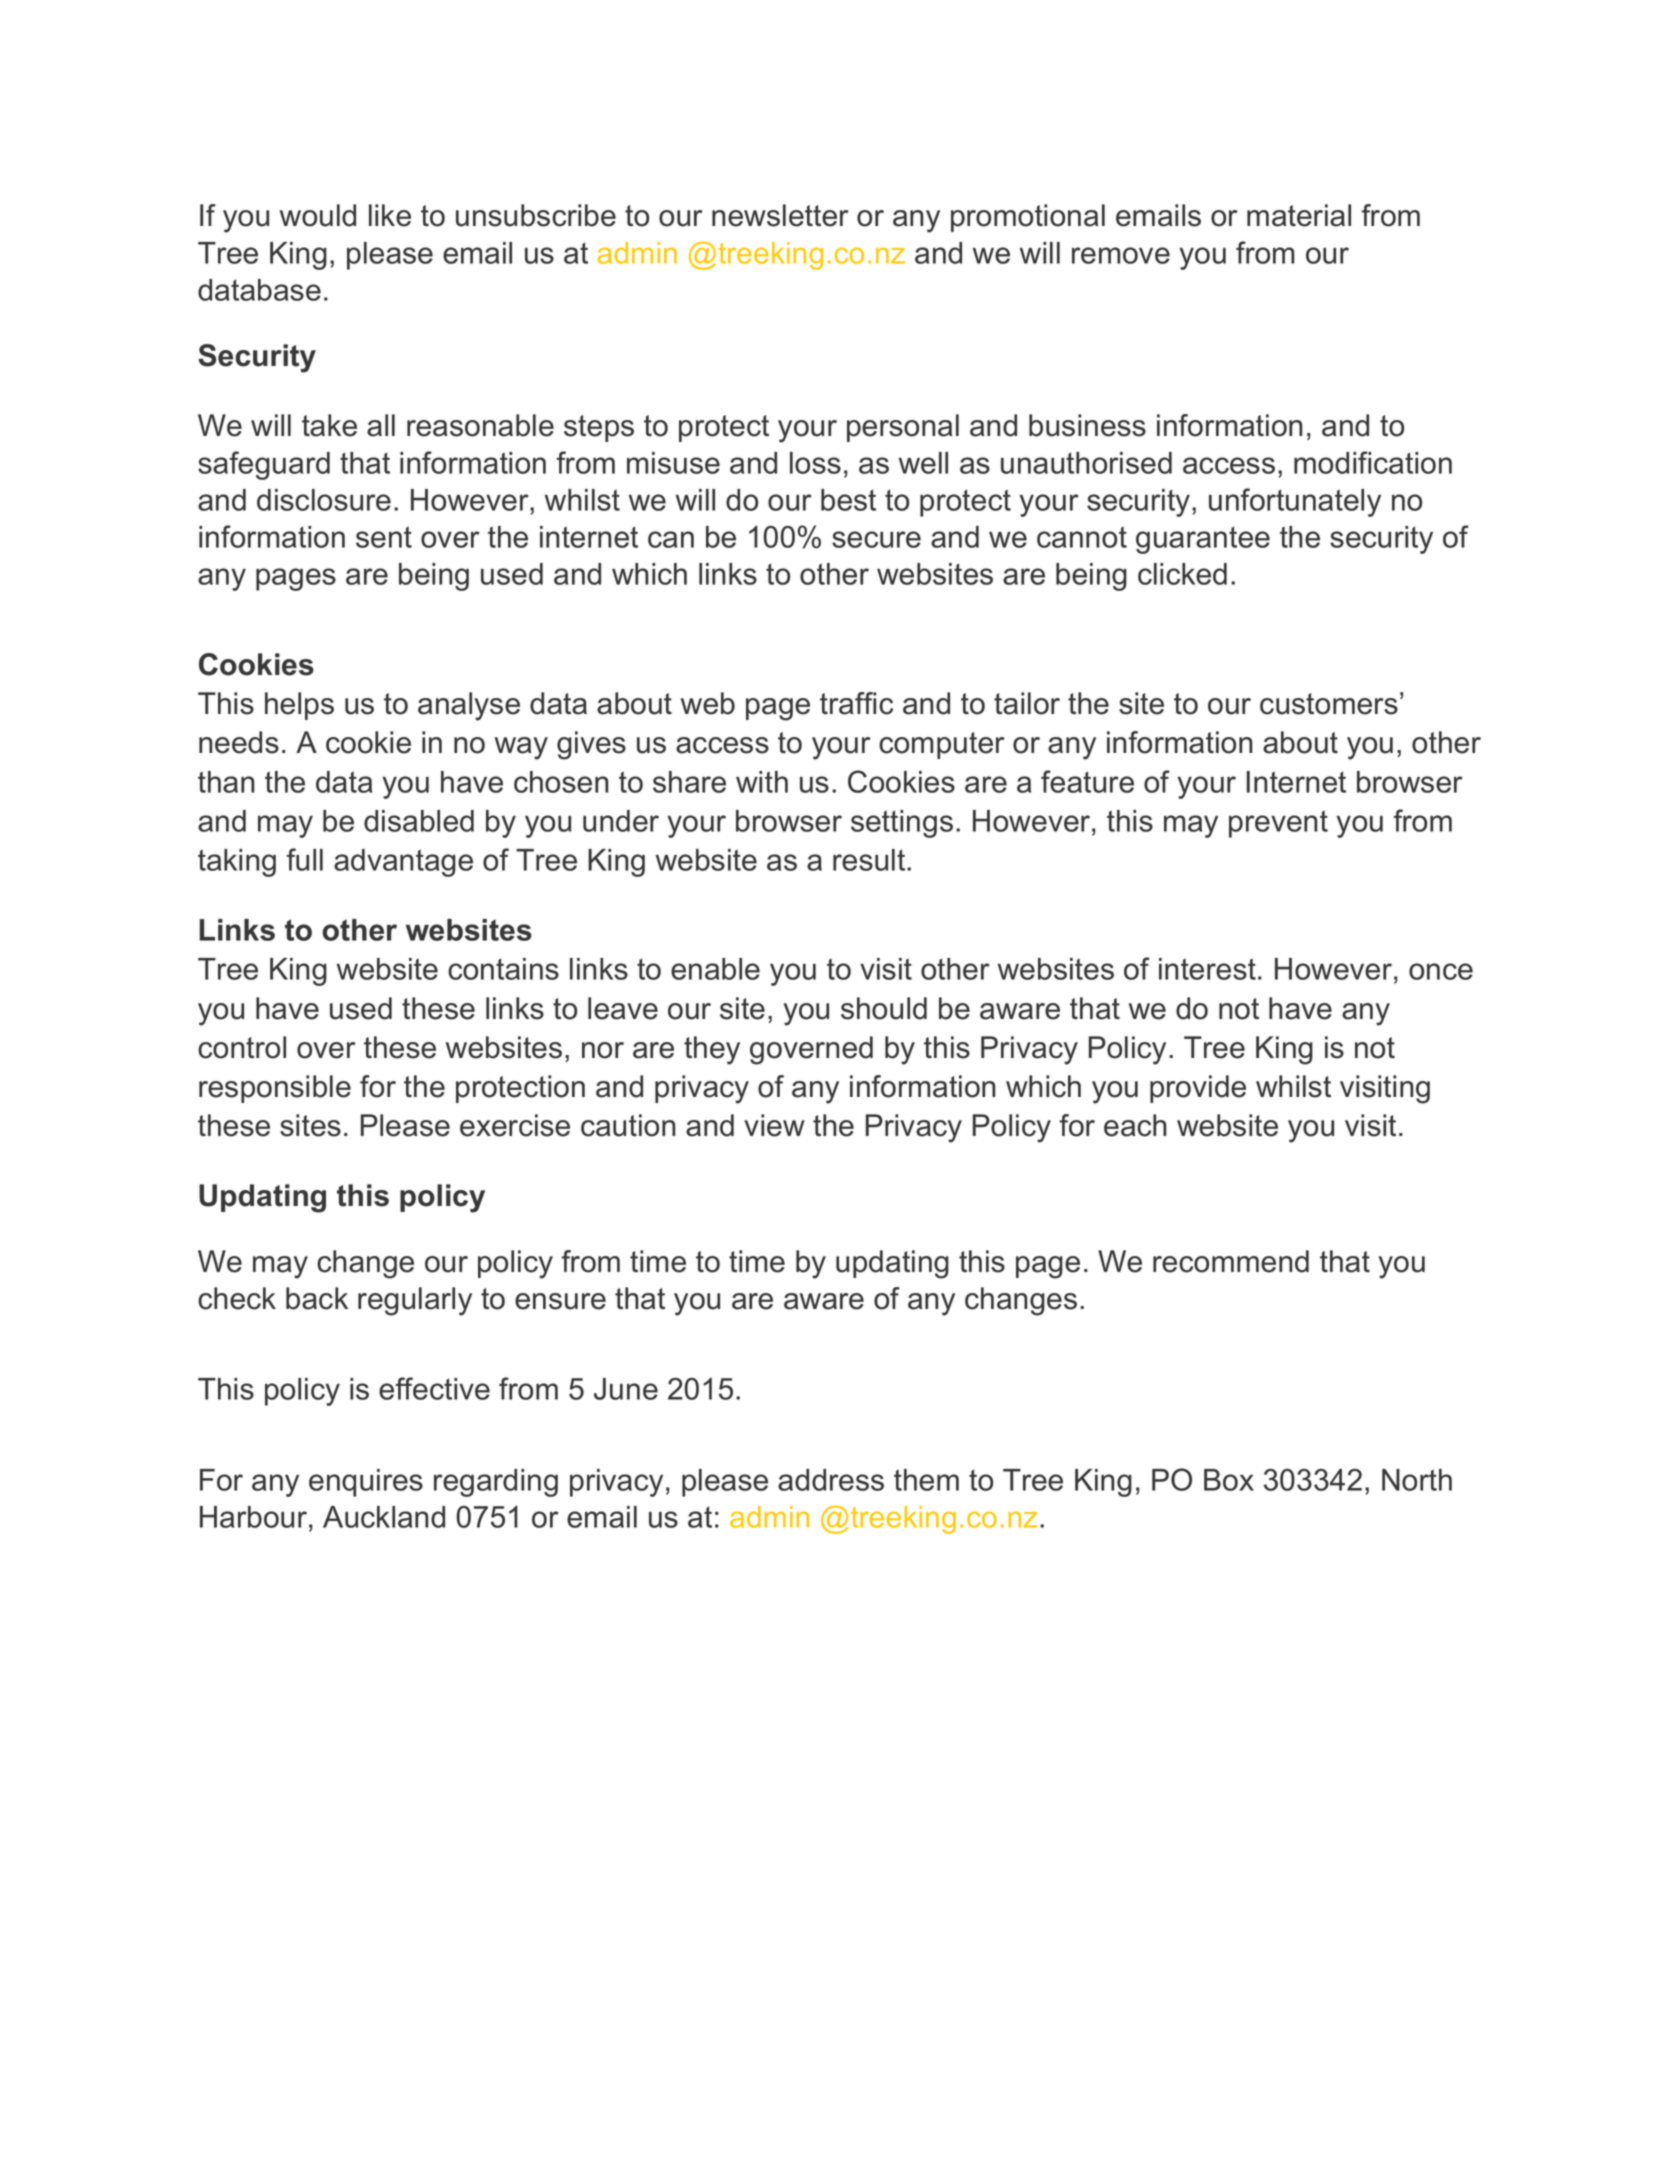 Image resolution: width=1680 pixels, height=2174 pixels. Describe the element at coordinates (1278, 824) in the image. I see `prevent` at that location.
